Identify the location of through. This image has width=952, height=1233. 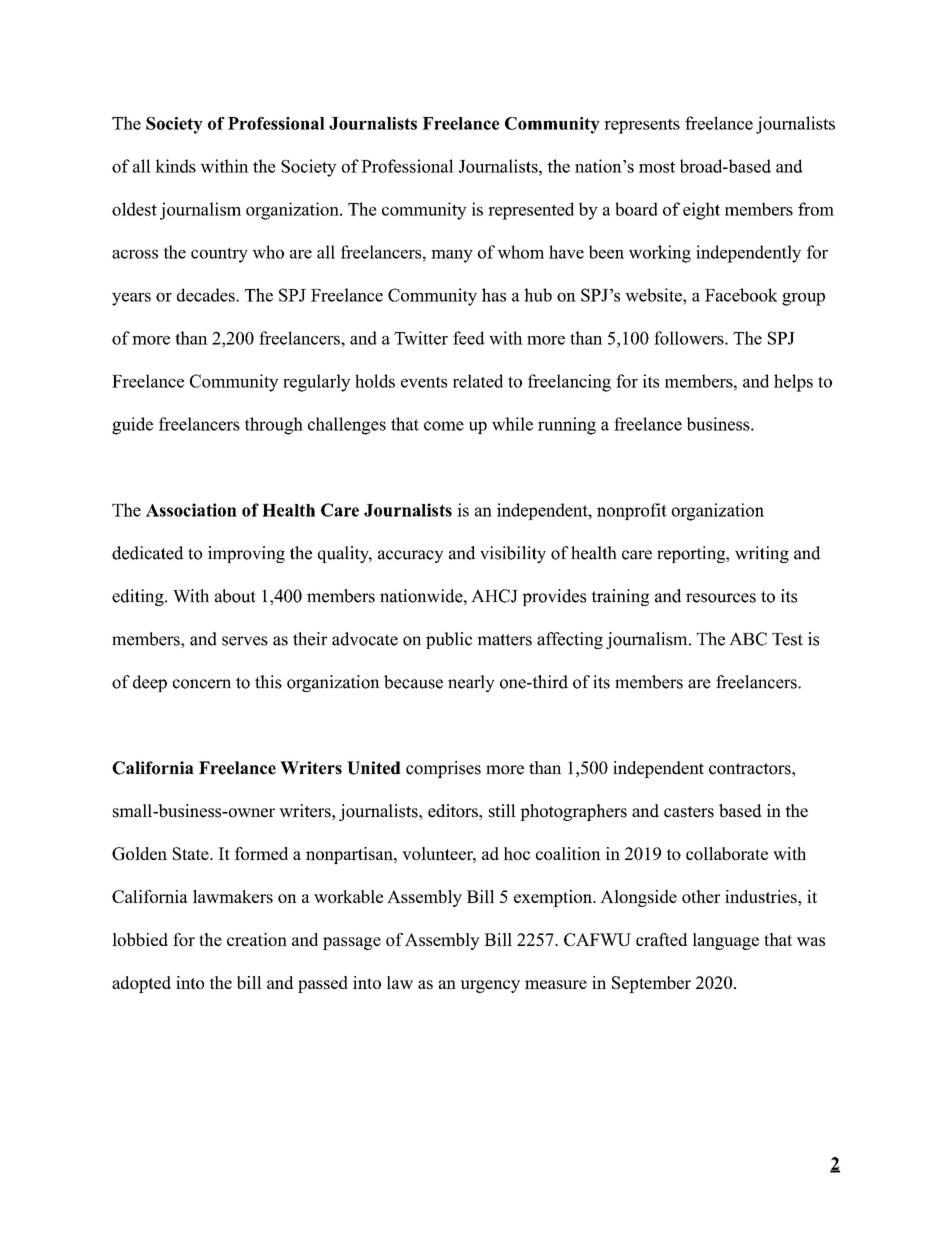
(274, 426).
